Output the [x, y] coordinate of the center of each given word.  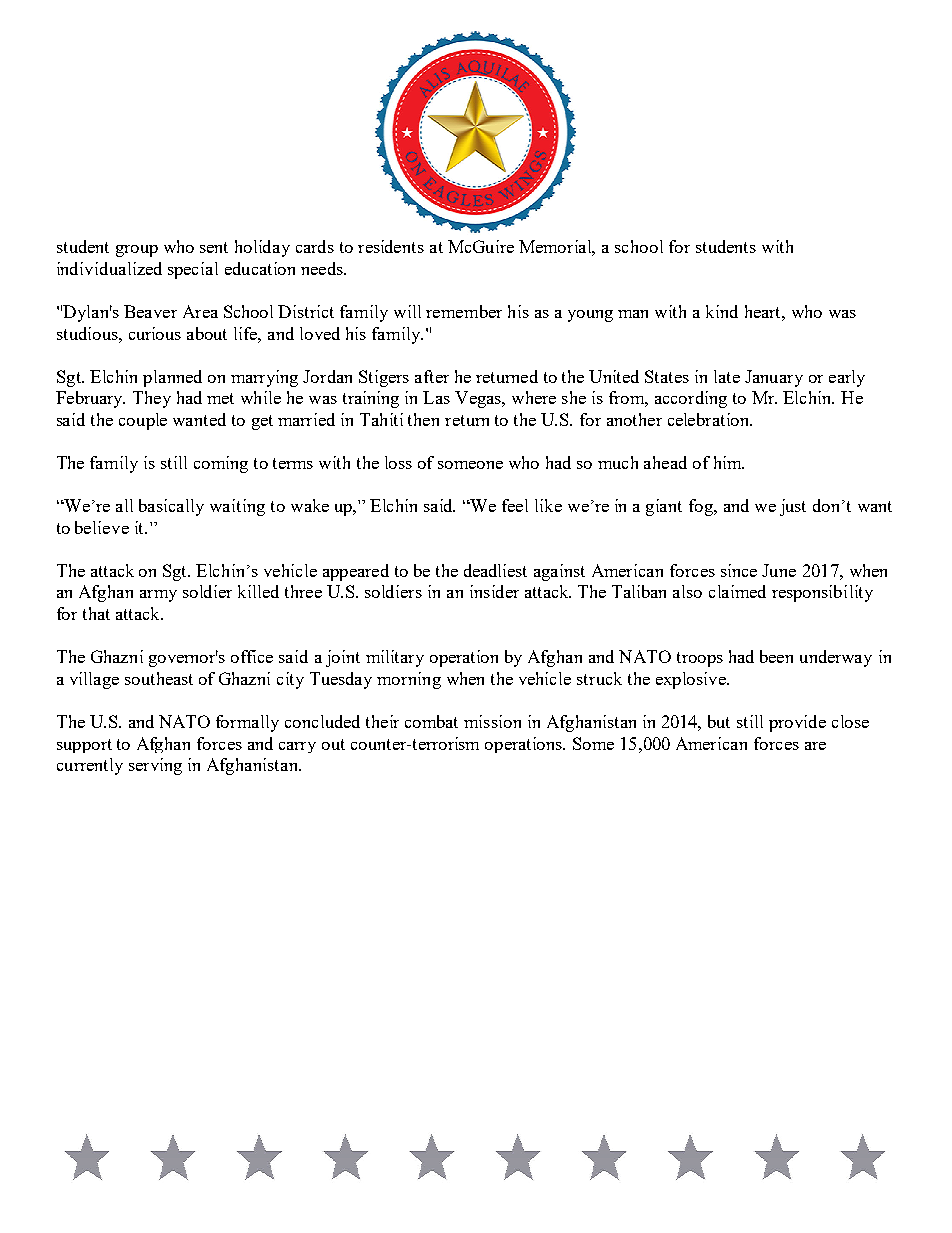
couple [143, 421]
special [193, 270]
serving [155, 766]
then [423, 419]
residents [391, 246]
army [158, 596]
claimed [737, 591]
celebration [710, 419]
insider [494, 591]
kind [722, 311]
